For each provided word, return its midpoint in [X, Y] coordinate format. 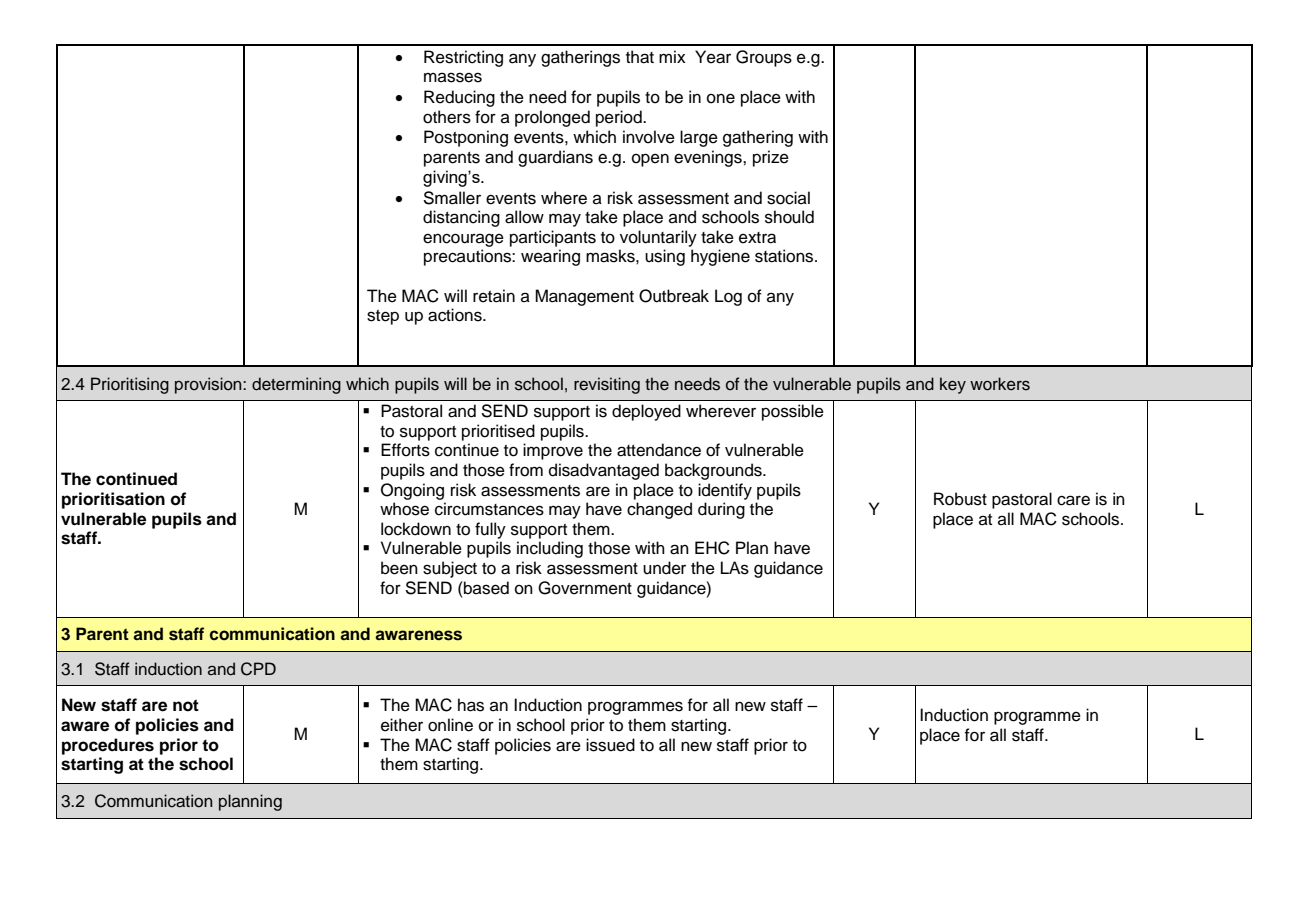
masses [453, 77]
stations [785, 256]
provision [209, 385]
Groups [764, 58]
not [186, 705]
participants [553, 238]
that [640, 57]
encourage [463, 240]
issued [610, 745]
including [550, 549]
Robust [960, 499]
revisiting [607, 385]
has [471, 705]
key [953, 385]
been [399, 568]
